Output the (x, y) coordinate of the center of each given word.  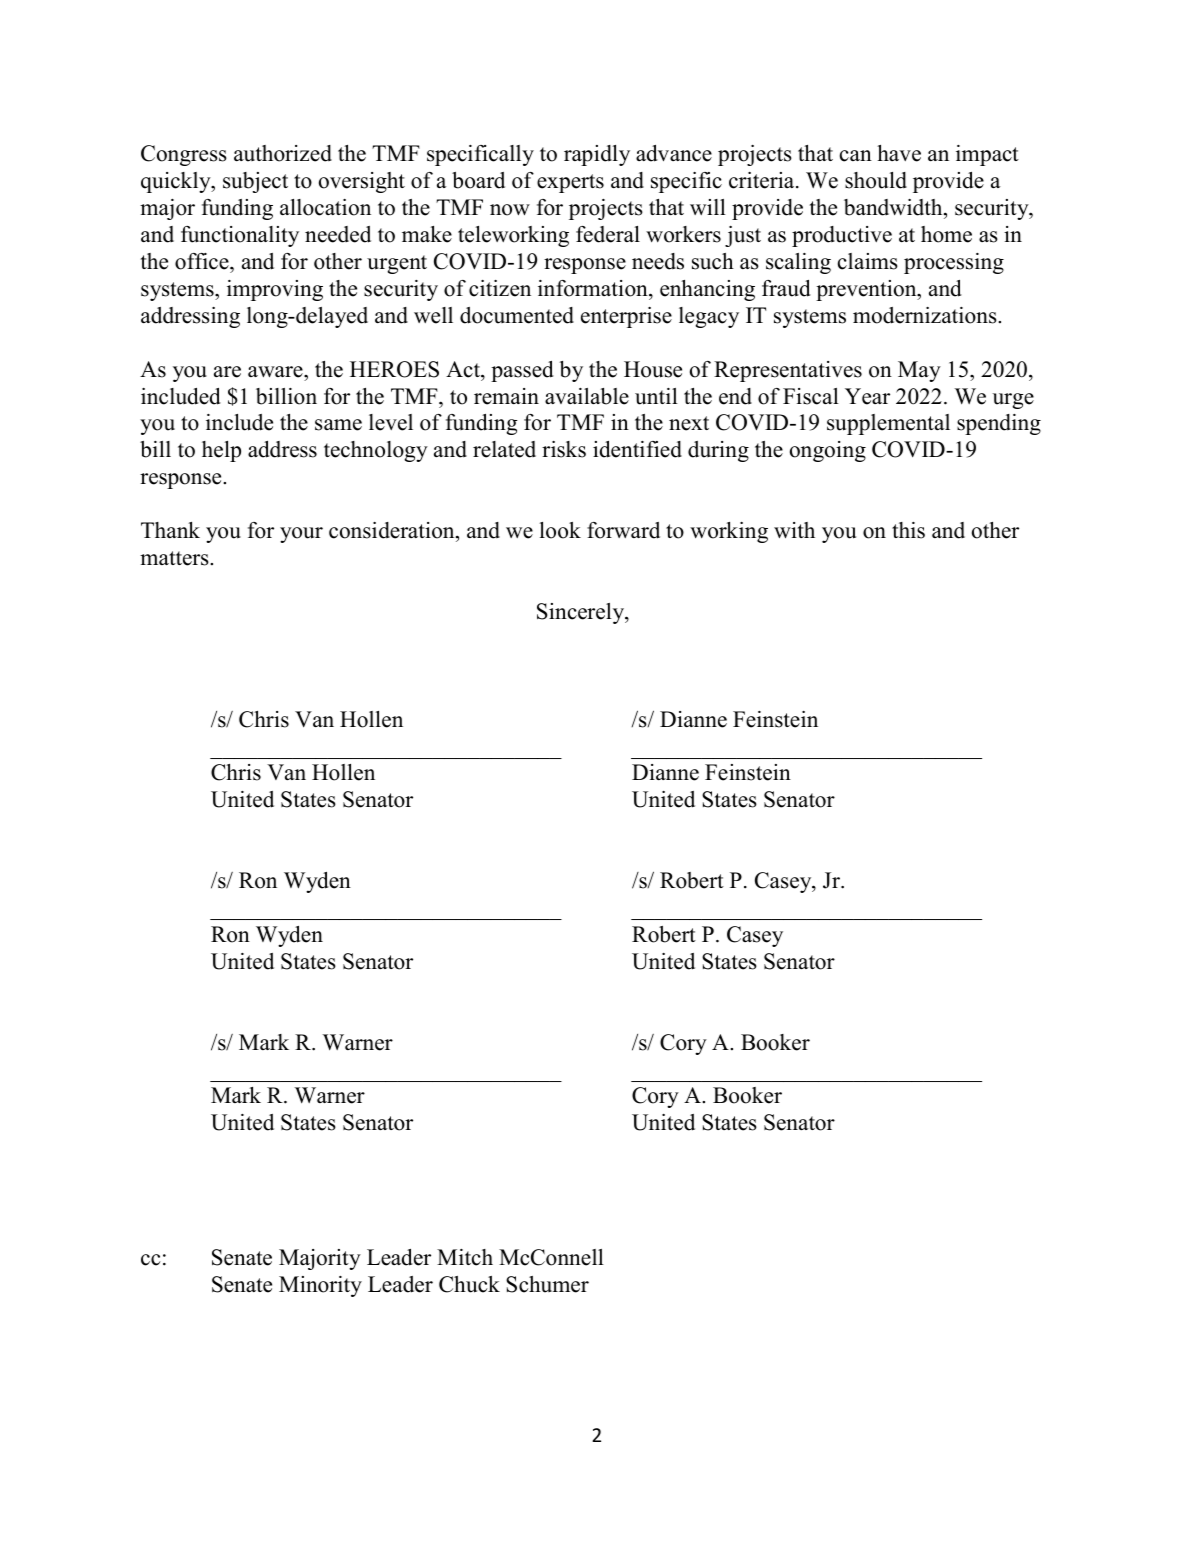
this (908, 530)
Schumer (547, 1284)
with (794, 530)
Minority (320, 1286)
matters (175, 558)
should (876, 180)
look (560, 530)
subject (255, 182)
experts (570, 183)
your (301, 535)
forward (623, 530)
